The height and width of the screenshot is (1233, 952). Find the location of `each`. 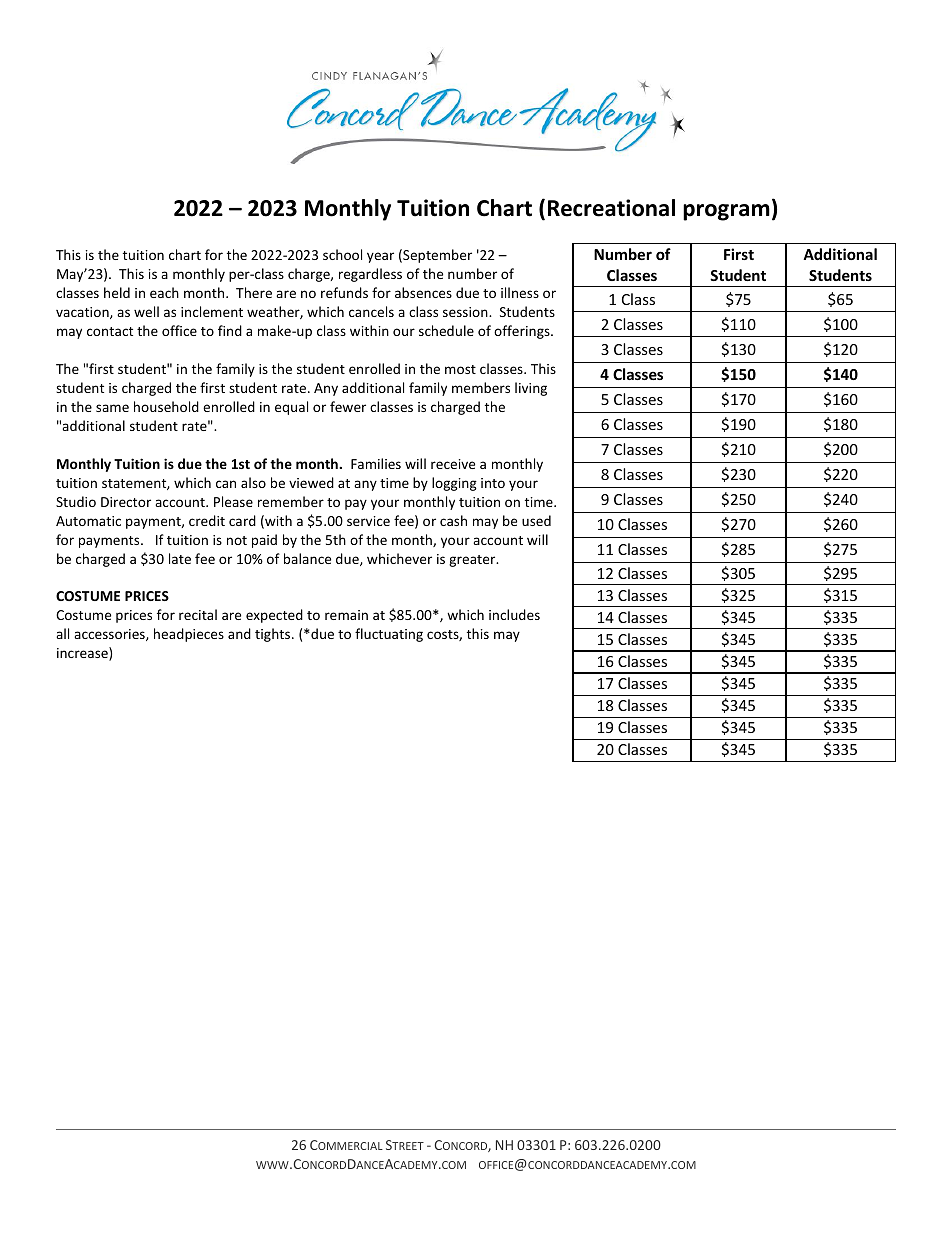

each is located at coordinates (164, 292).
